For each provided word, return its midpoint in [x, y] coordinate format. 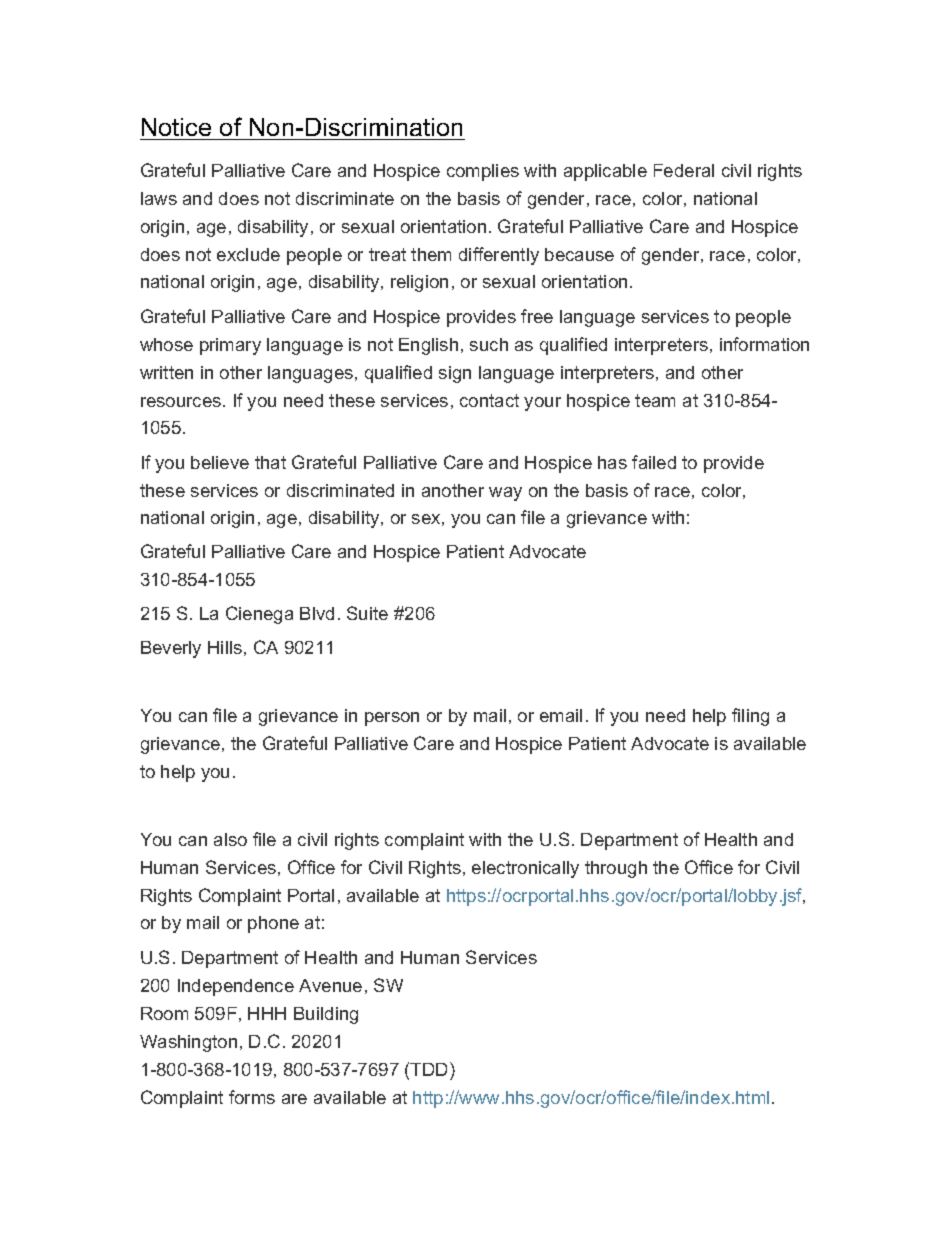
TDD [430, 1069]
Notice [176, 127]
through [616, 869]
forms [252, 1097]
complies [483, 172]
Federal [684, 170]
